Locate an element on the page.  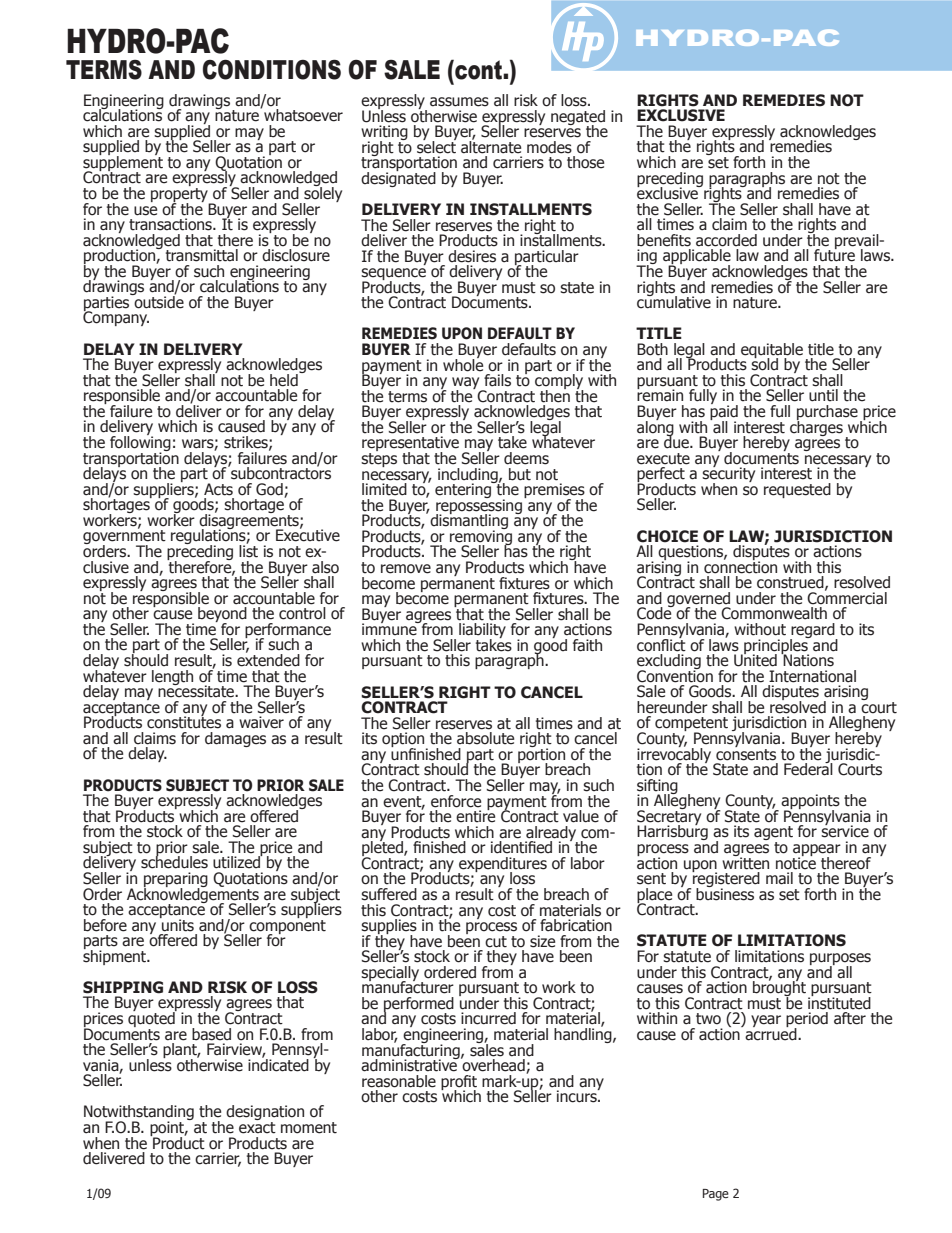
units is located at coordinates (177, 924).
